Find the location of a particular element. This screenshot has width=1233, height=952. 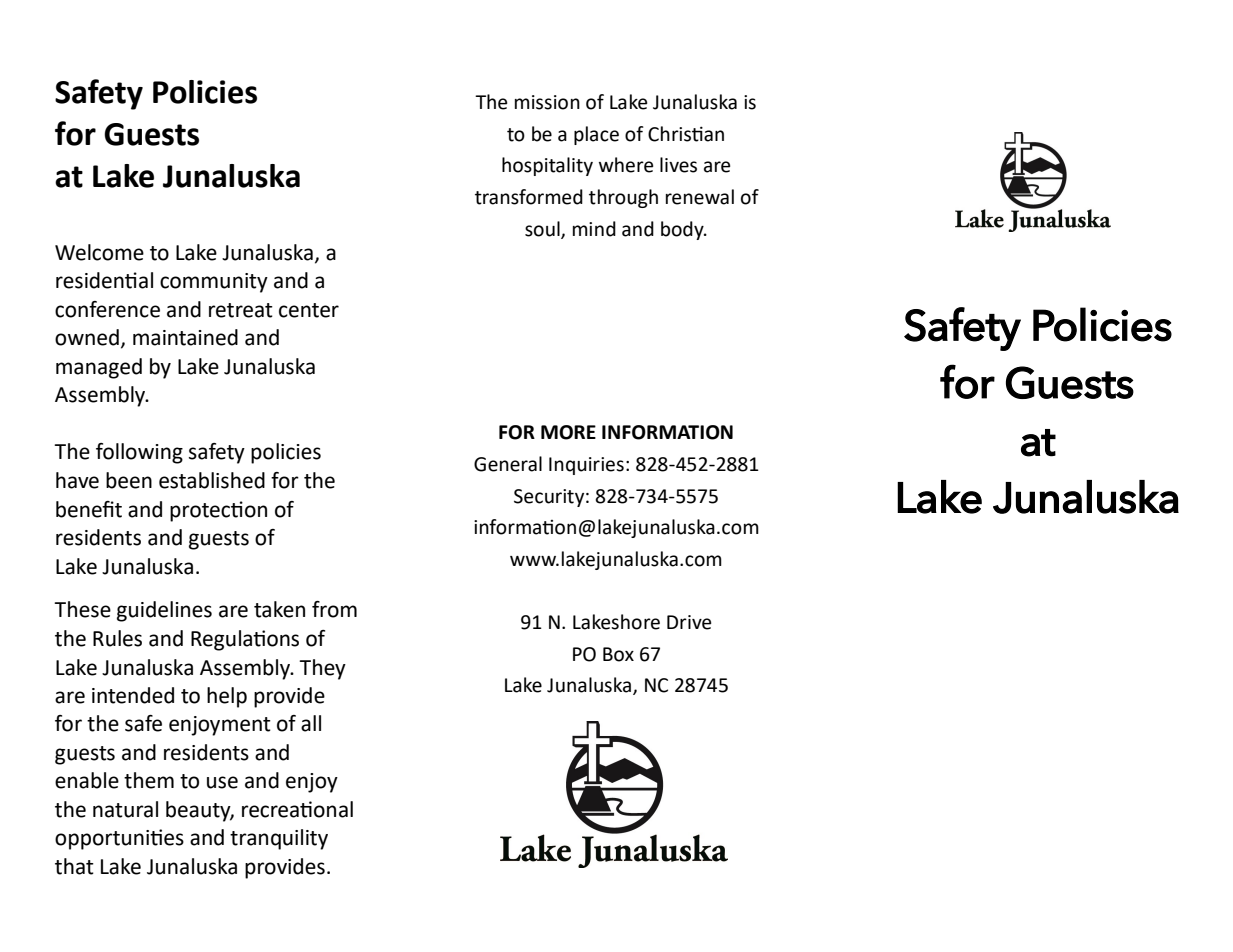

been is located at coordinates (129, 480).
